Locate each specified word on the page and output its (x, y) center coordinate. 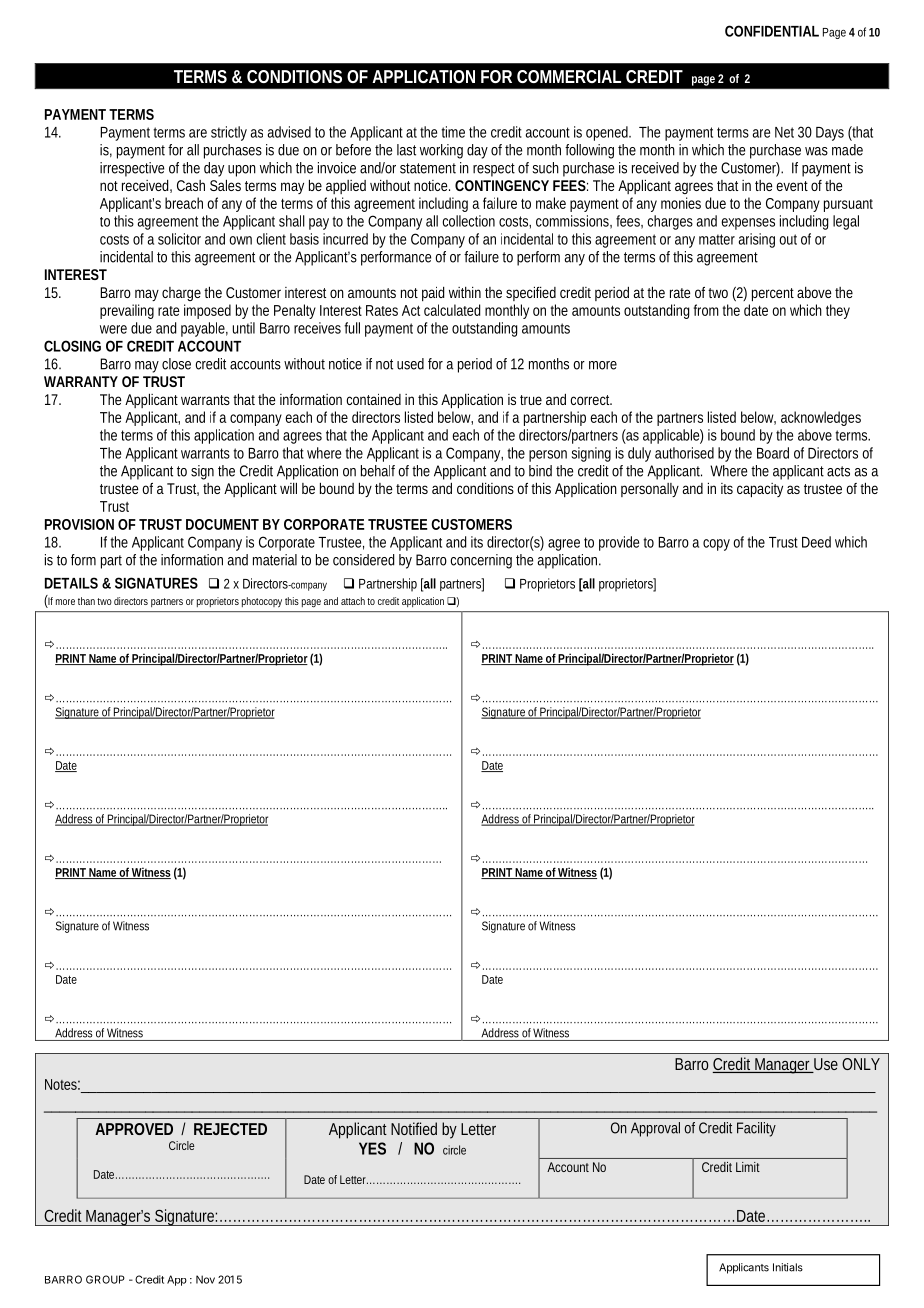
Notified (414, 1128)
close (176, 364)
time (453, 132)
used (410, 364)
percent (773, 295)
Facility (756, 1129)
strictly (229, 133)
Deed (816, 542)
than (86, 601)
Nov (205, 1279)
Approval (655, 1129)
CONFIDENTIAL (772, 31)
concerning (481, 561)
